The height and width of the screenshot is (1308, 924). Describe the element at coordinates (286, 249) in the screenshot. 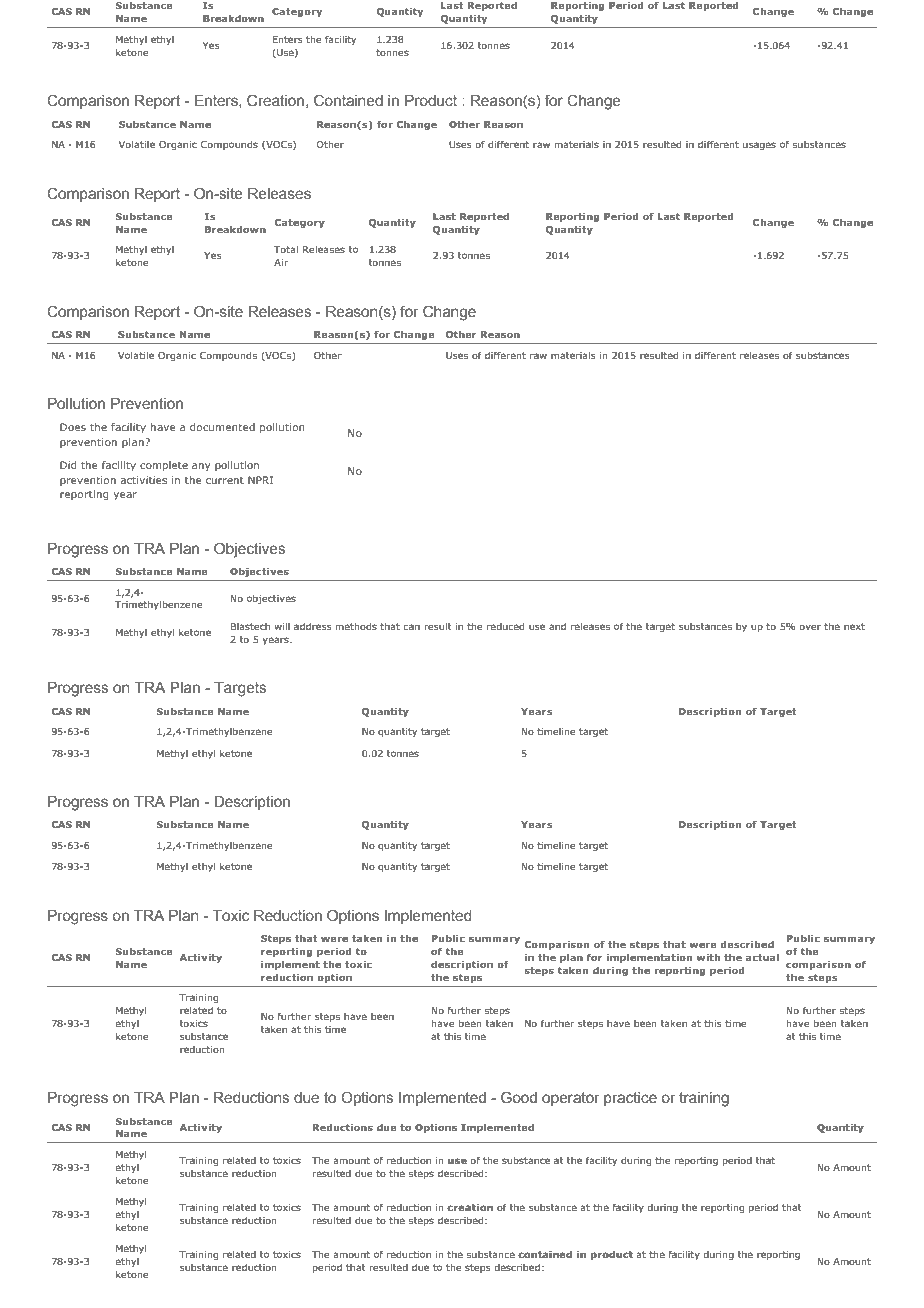

I see `Total` at that location.
